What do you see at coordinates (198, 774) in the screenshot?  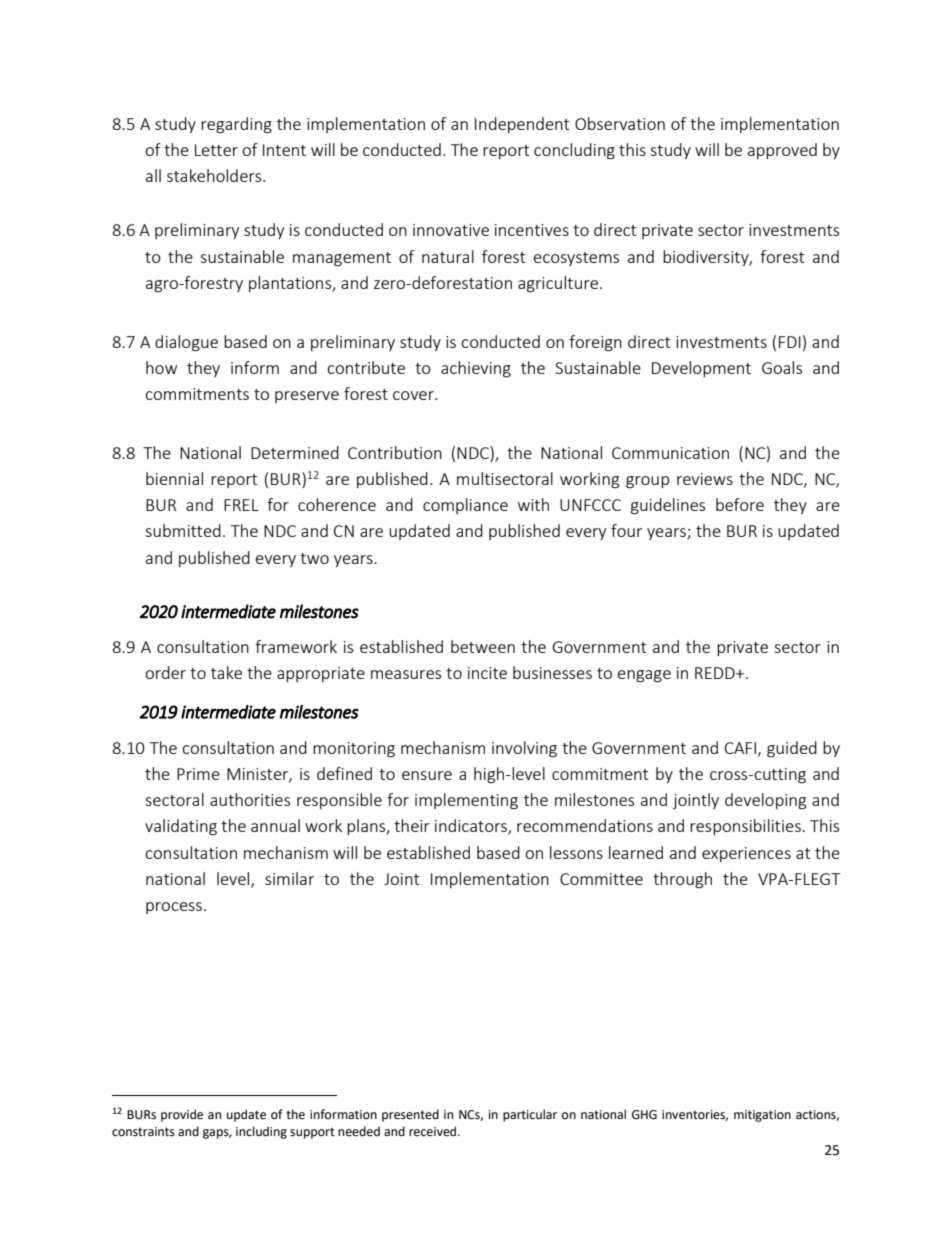 I see `Prime` at bounding box center [198, 774].
